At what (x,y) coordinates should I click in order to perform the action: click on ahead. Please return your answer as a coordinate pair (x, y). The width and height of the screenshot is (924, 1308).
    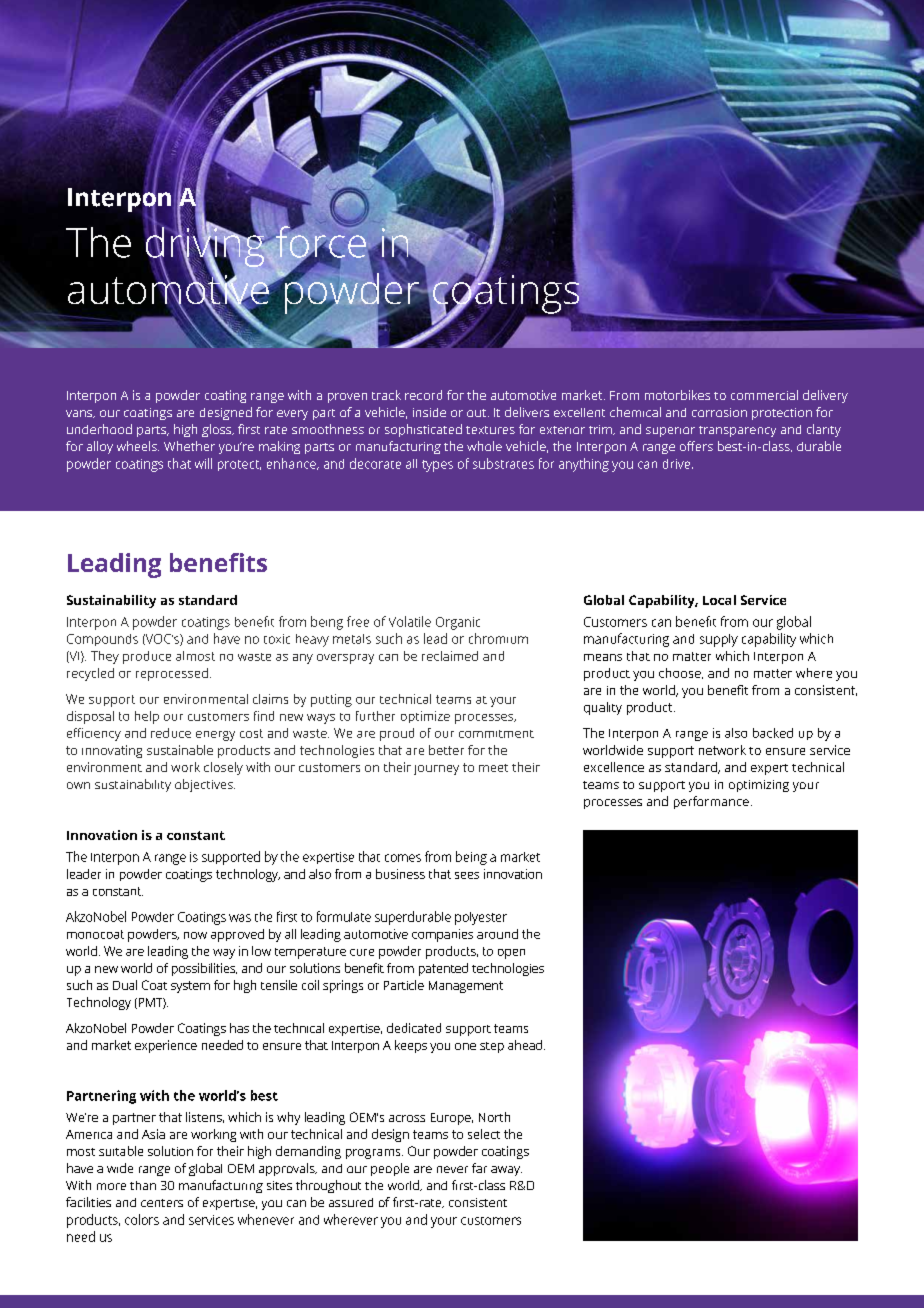
    Looking at the image, I should click on (526, 1045).
